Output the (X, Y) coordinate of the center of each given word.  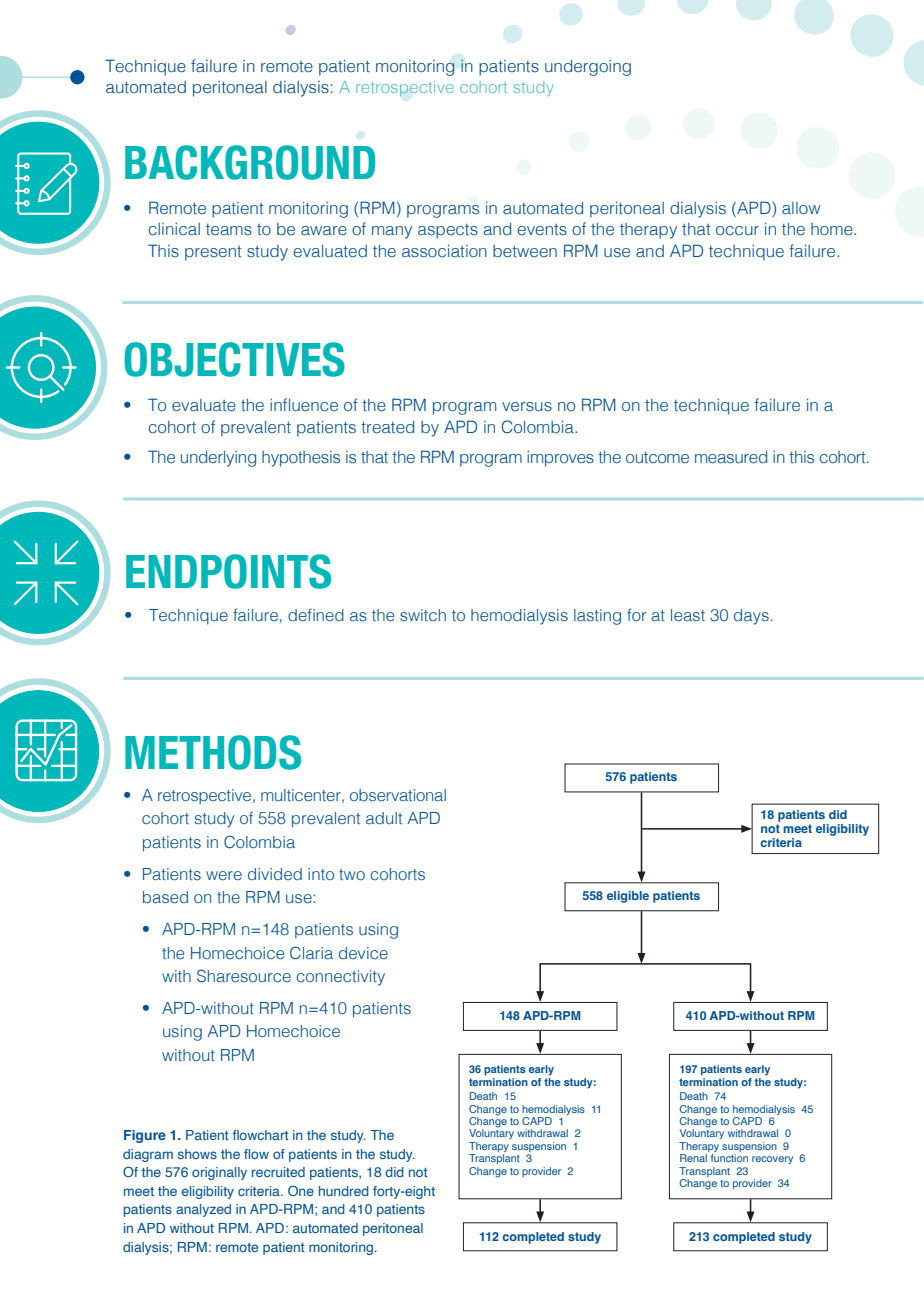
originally (219, 1173)
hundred (344, 1191)
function (729, 1158)
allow (801, 208)
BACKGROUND (250, 162)
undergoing (588, 68)
